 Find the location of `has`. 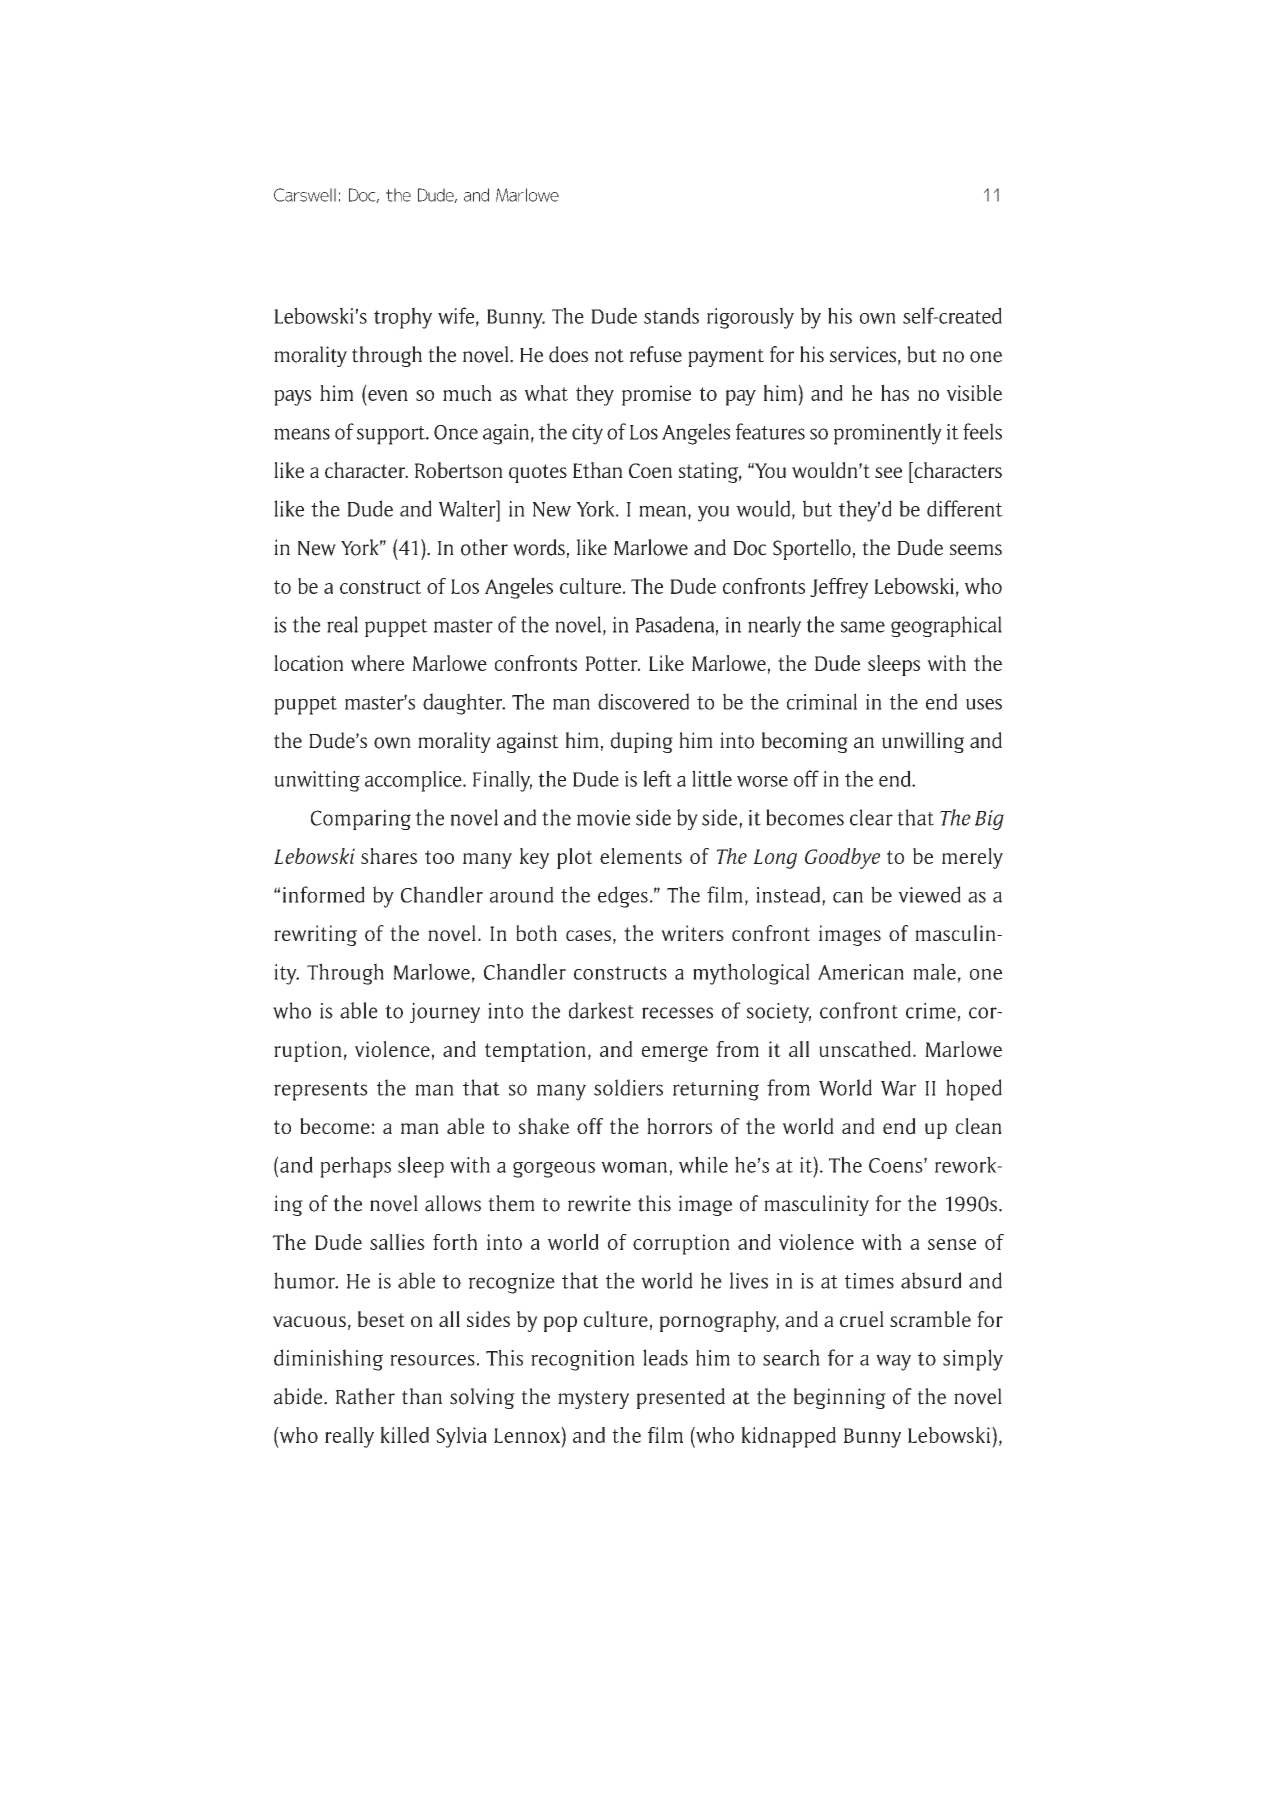

has is located at coordinates (895, 392).
